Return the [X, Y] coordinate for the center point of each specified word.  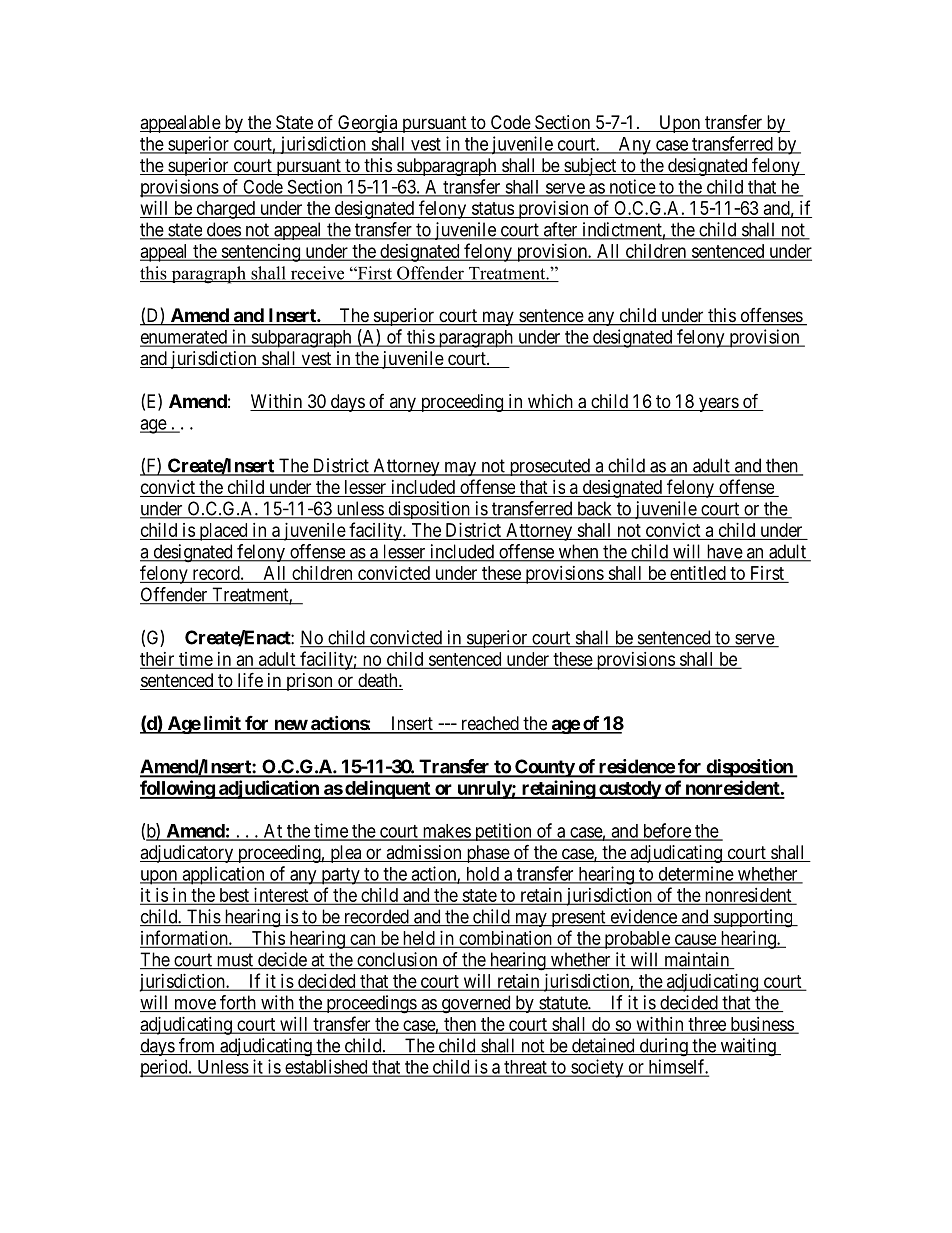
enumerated [184, 338]
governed [476, 1004]
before [666, 831]
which [550, 402]
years [718, 404]
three [707, 1025]
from [197, 1046]
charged [225, 210]
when [578, 552]
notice [632, 187]
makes [446, 832]
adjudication [269, 789]
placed [223, 532]
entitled [698, 573]
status [492, 210]
